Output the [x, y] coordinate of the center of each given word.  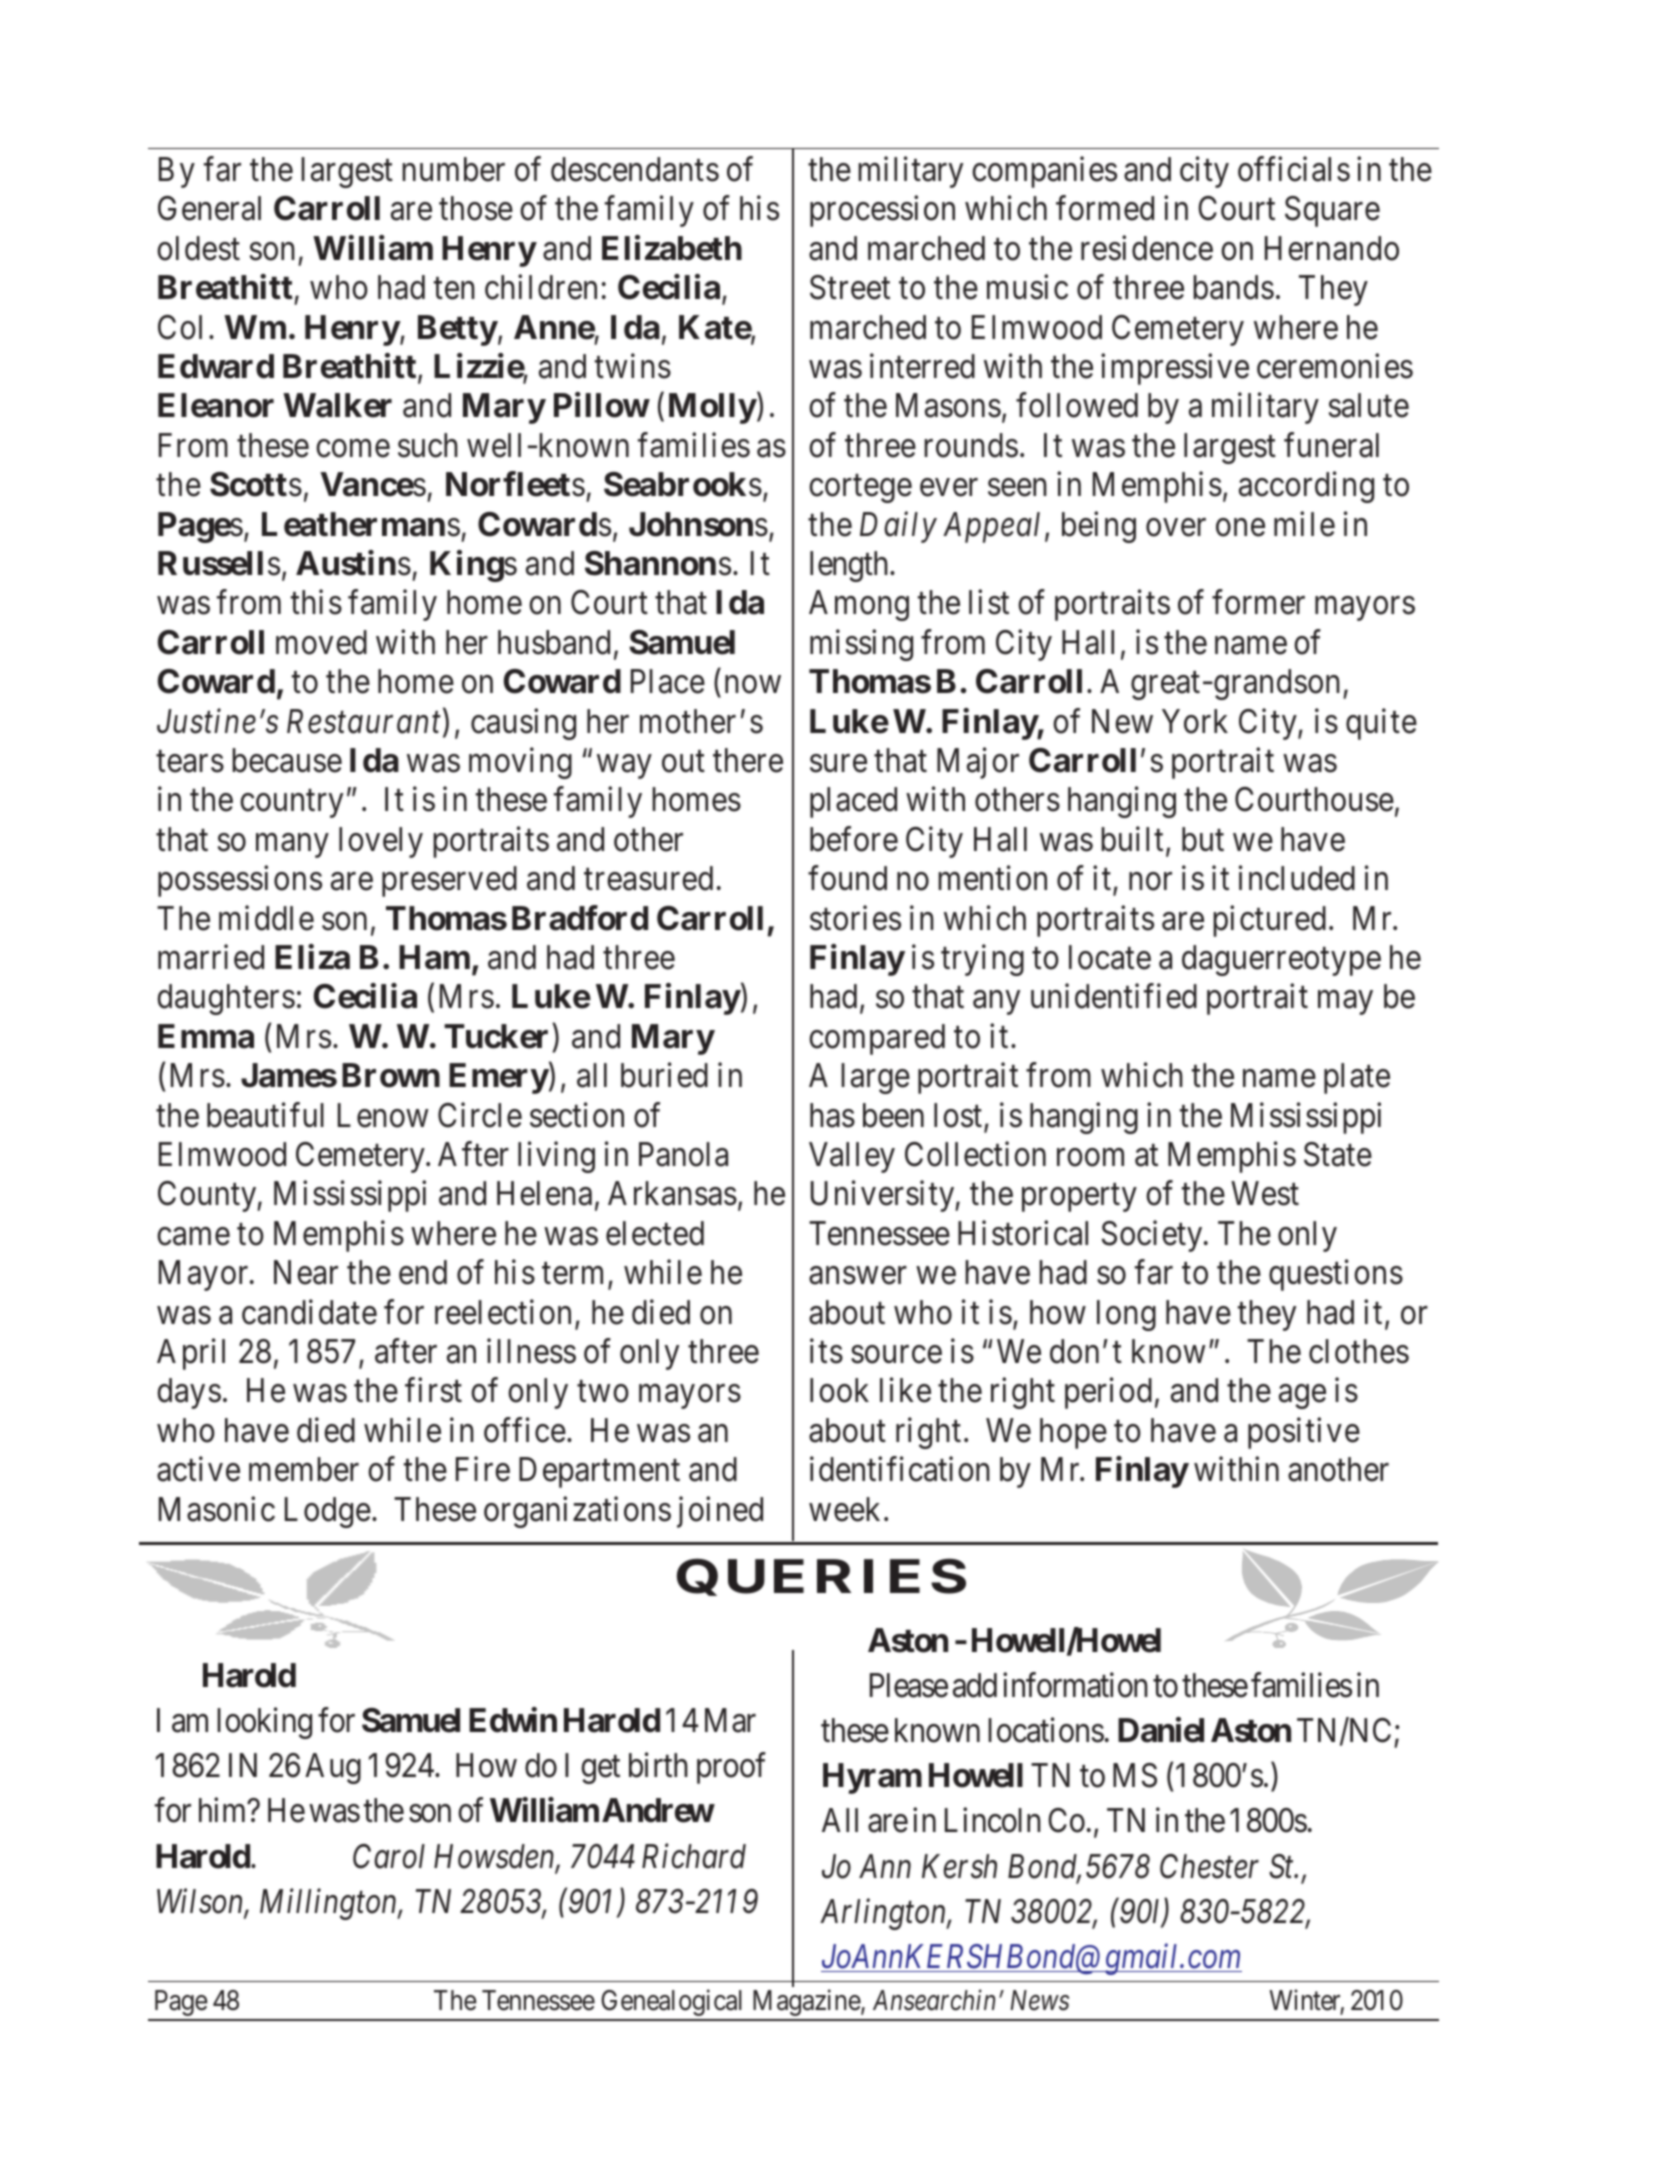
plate [1357, 1078]
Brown [391, 1075]
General [209, 208]
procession [882, 211]
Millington [329, 1904]
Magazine [807, 2002]
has [832, 1115]
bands [1233, 287]
